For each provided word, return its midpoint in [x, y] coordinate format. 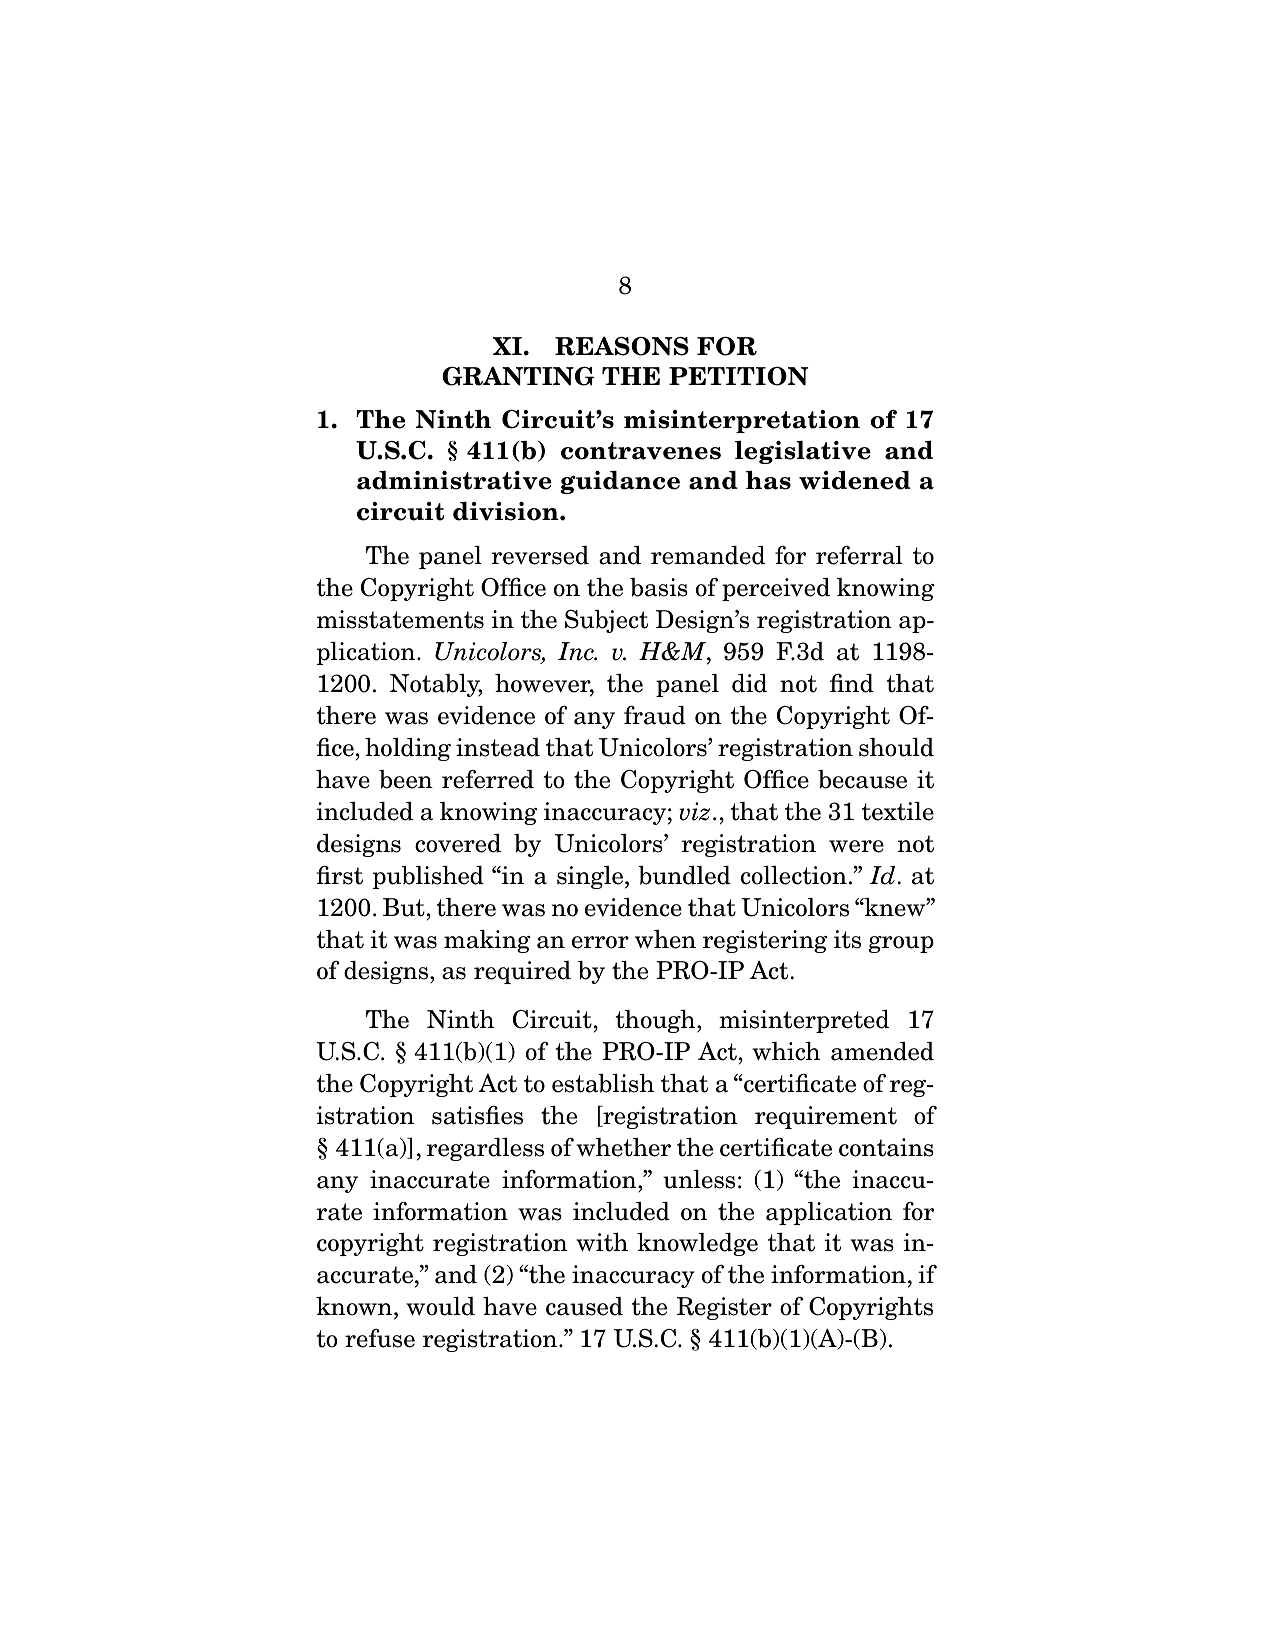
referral [859, 555]
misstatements [400, 619]
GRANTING [518, 376]
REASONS [622, 346]
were [856, 846]
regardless [485, 1149]
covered [458, 843]
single [591, 877]
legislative [803, 452]
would [440, 1306]
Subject [606, 621]
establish [603, 1083]
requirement [826, 1117]
